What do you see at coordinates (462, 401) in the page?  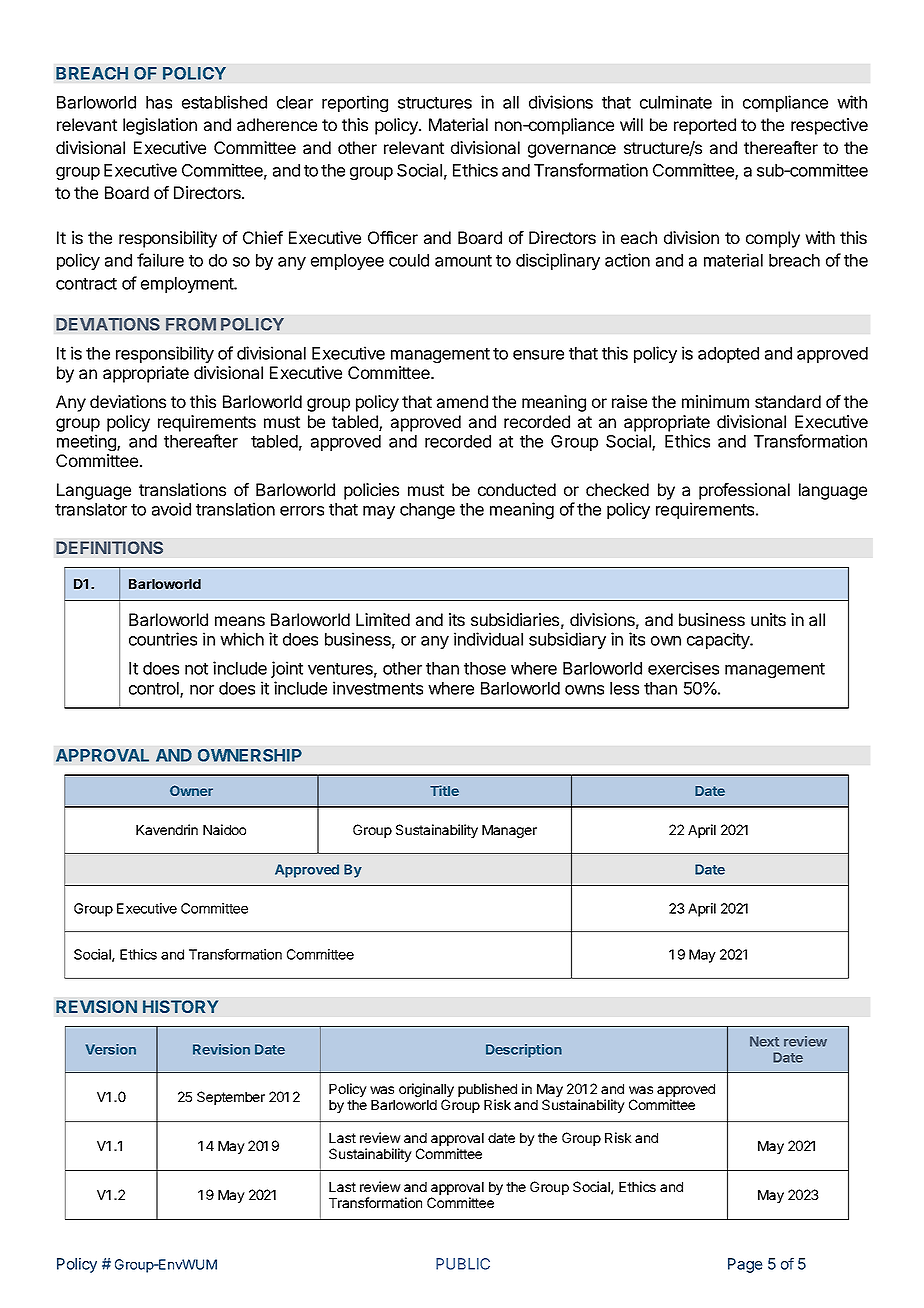 I see `amend` at bounding box center [462, 401].
